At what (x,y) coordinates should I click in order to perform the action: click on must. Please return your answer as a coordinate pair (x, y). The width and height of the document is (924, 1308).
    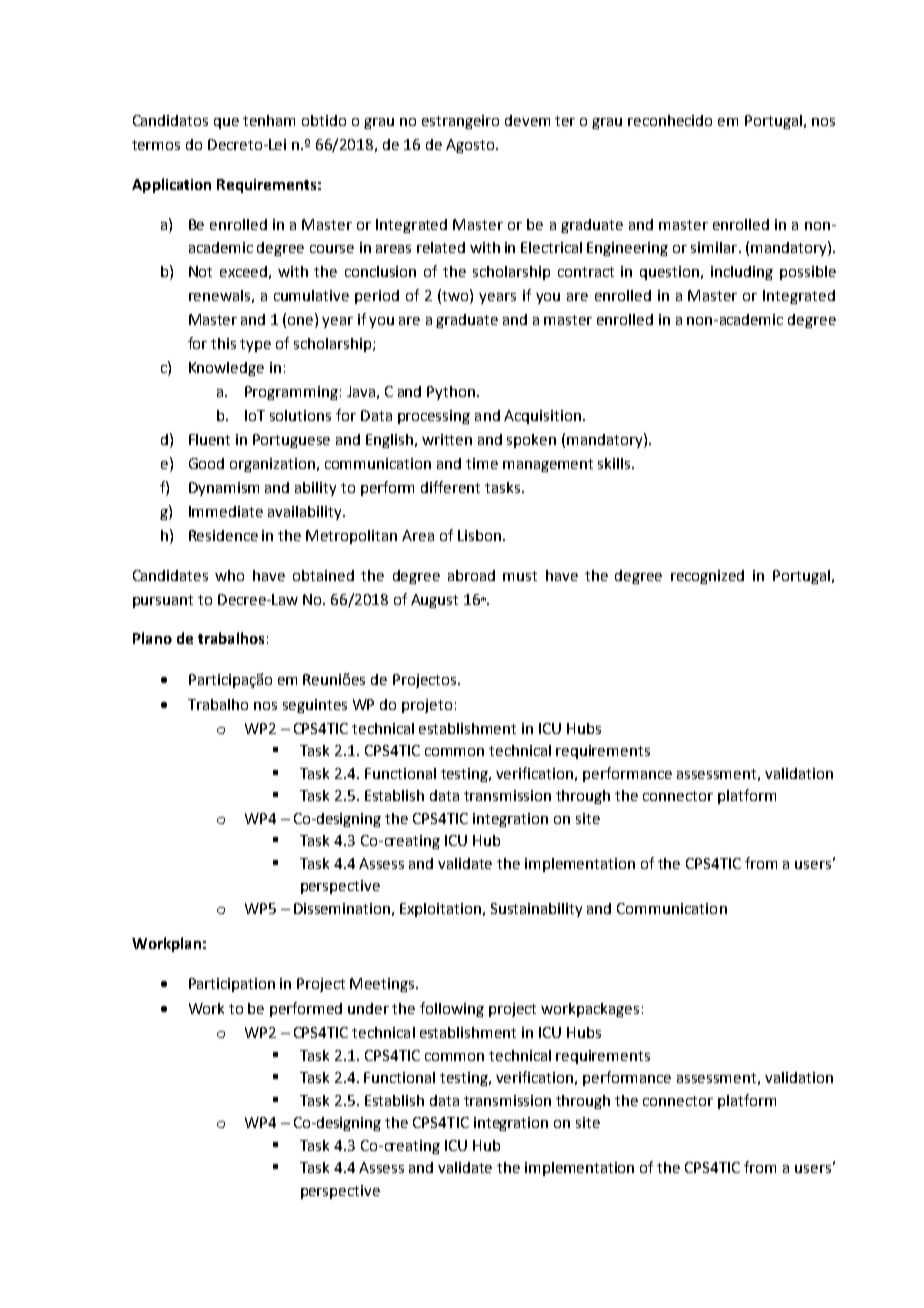
    Looking at the image, I should click on (520, 576).
